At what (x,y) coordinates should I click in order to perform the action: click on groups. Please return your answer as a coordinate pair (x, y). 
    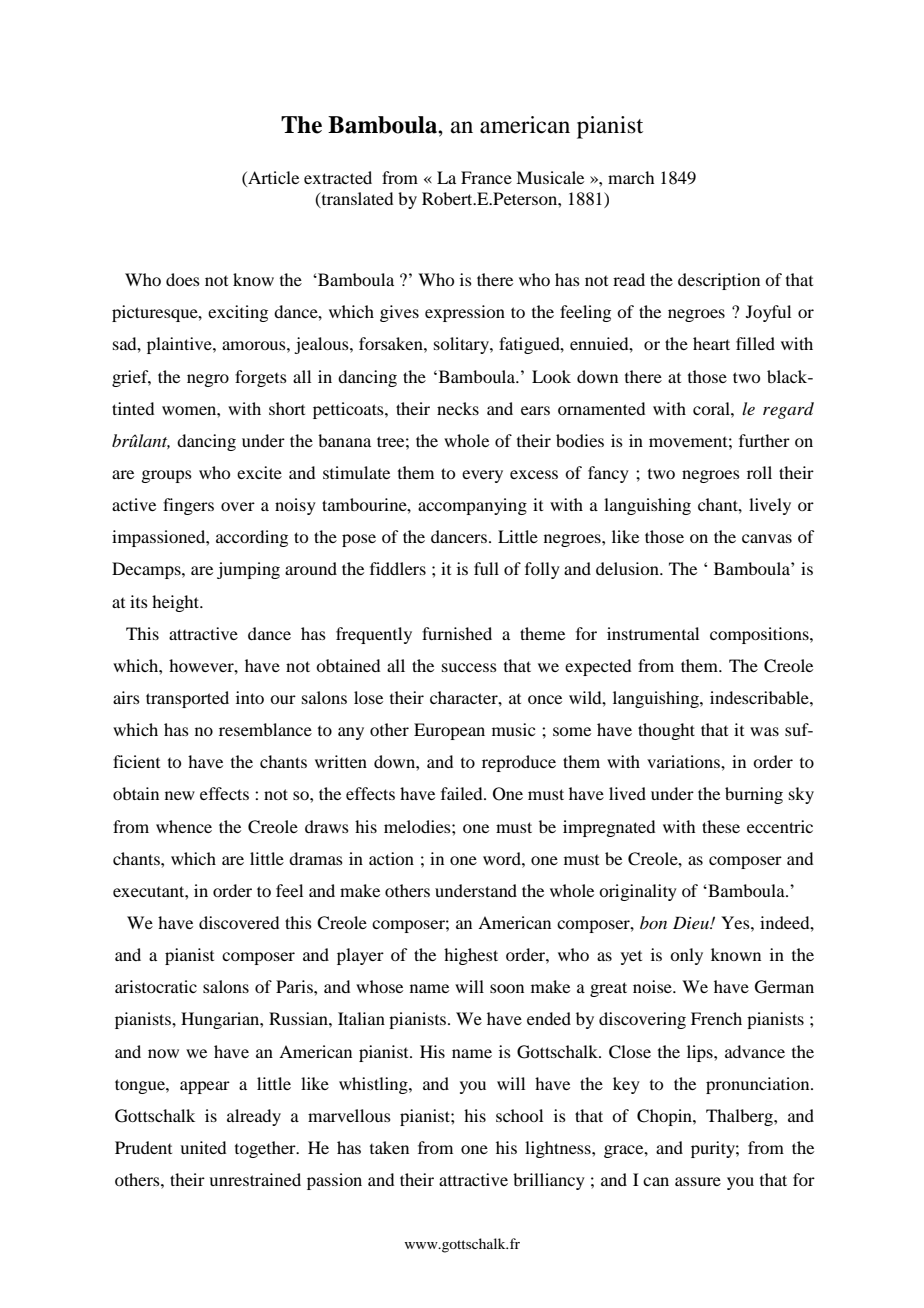
    Looking at the image, I should click on (166, 476).
